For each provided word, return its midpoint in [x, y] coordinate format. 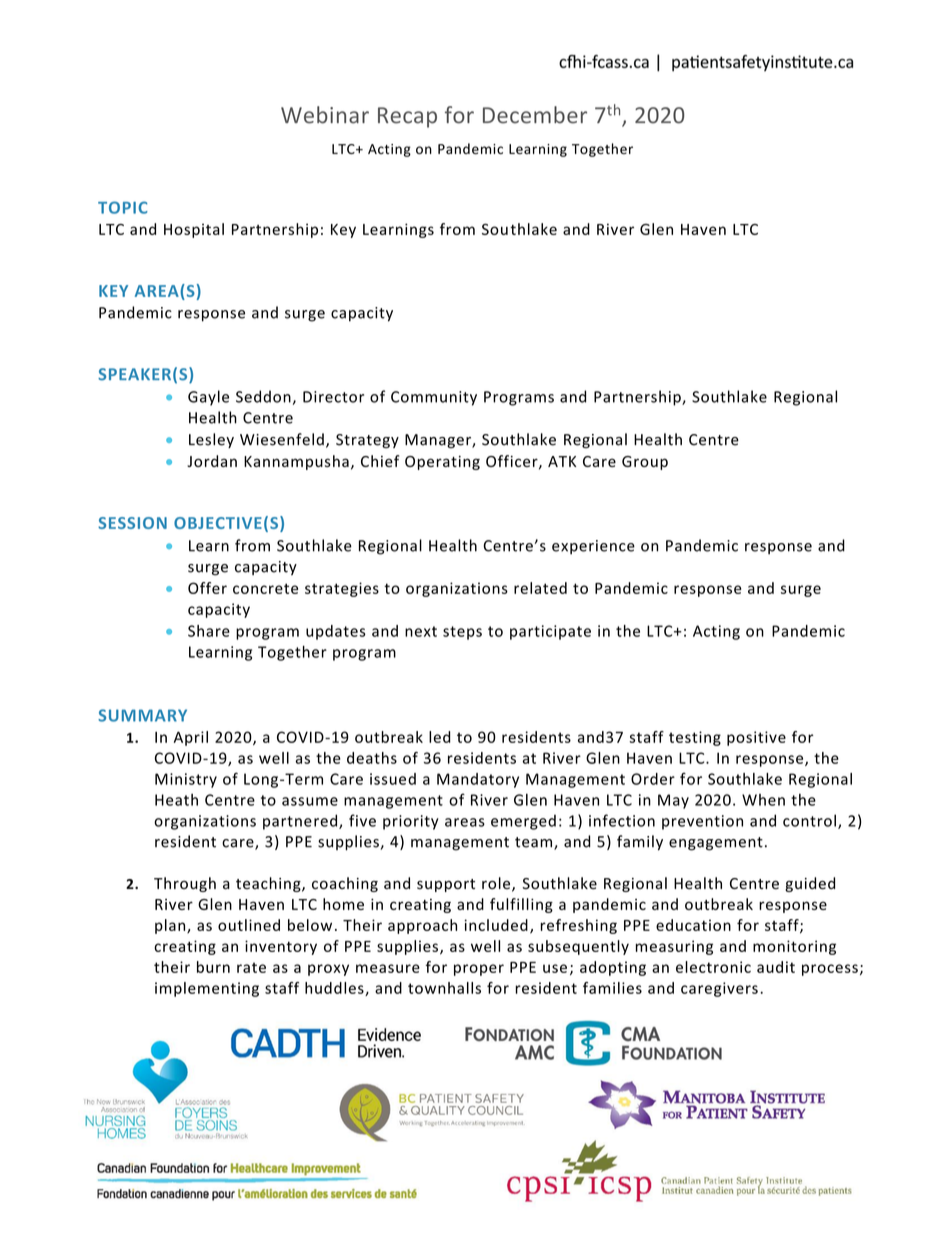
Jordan [212, 461]
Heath [176, 800]
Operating [442, 463]
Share [209, 631]
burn [213, 967]
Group [645, 463]
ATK [562, 461]
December [535, 115]
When [763, 800]
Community [434, 398]
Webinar [325, 115]
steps [462, 633]
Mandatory [478, 780]
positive [756, 738]
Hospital [194, 230]
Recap [407, 117]
